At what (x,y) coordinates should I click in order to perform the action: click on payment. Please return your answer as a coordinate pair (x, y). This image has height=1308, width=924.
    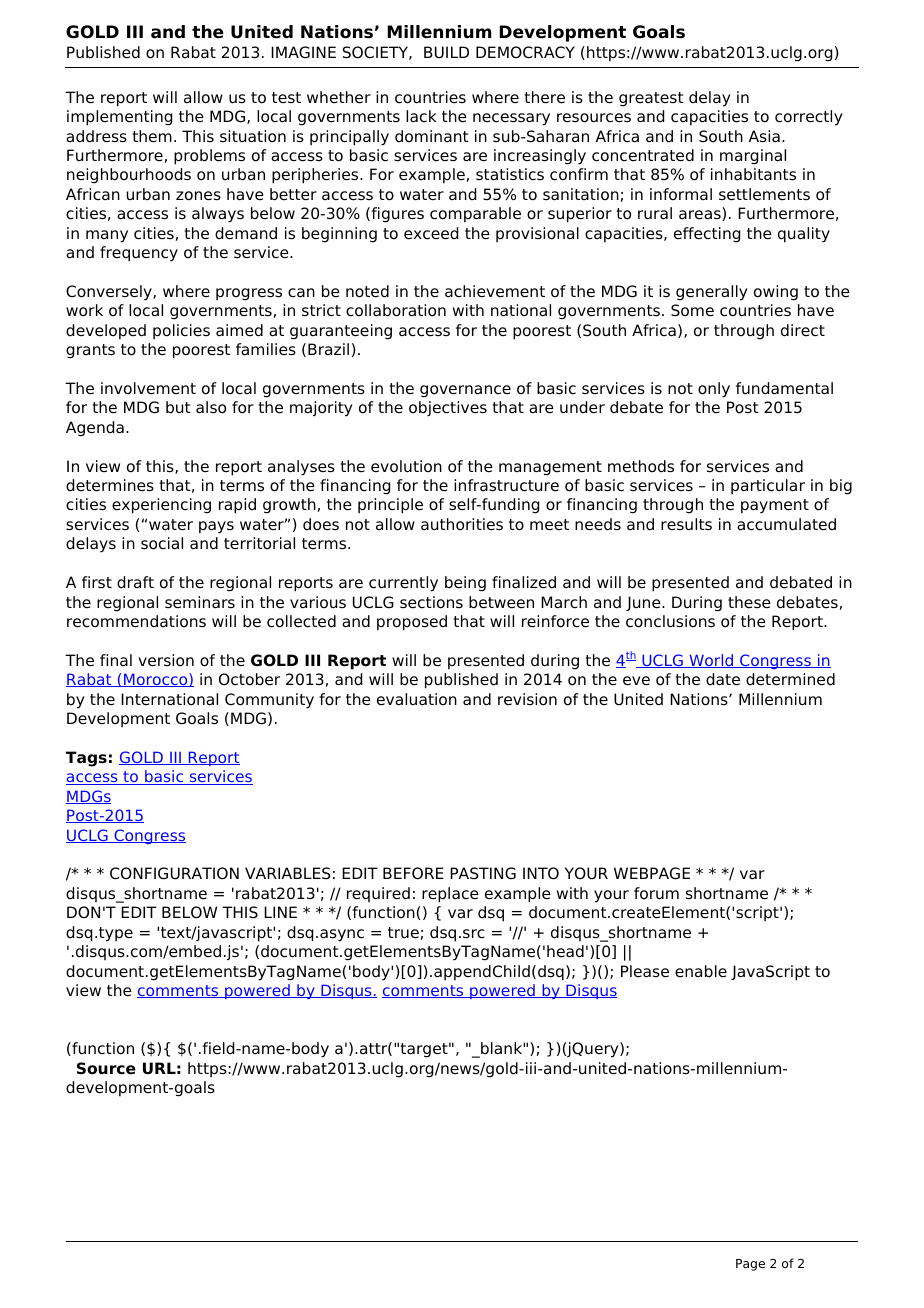
    Looking at the image, I should click on (775, 506).
